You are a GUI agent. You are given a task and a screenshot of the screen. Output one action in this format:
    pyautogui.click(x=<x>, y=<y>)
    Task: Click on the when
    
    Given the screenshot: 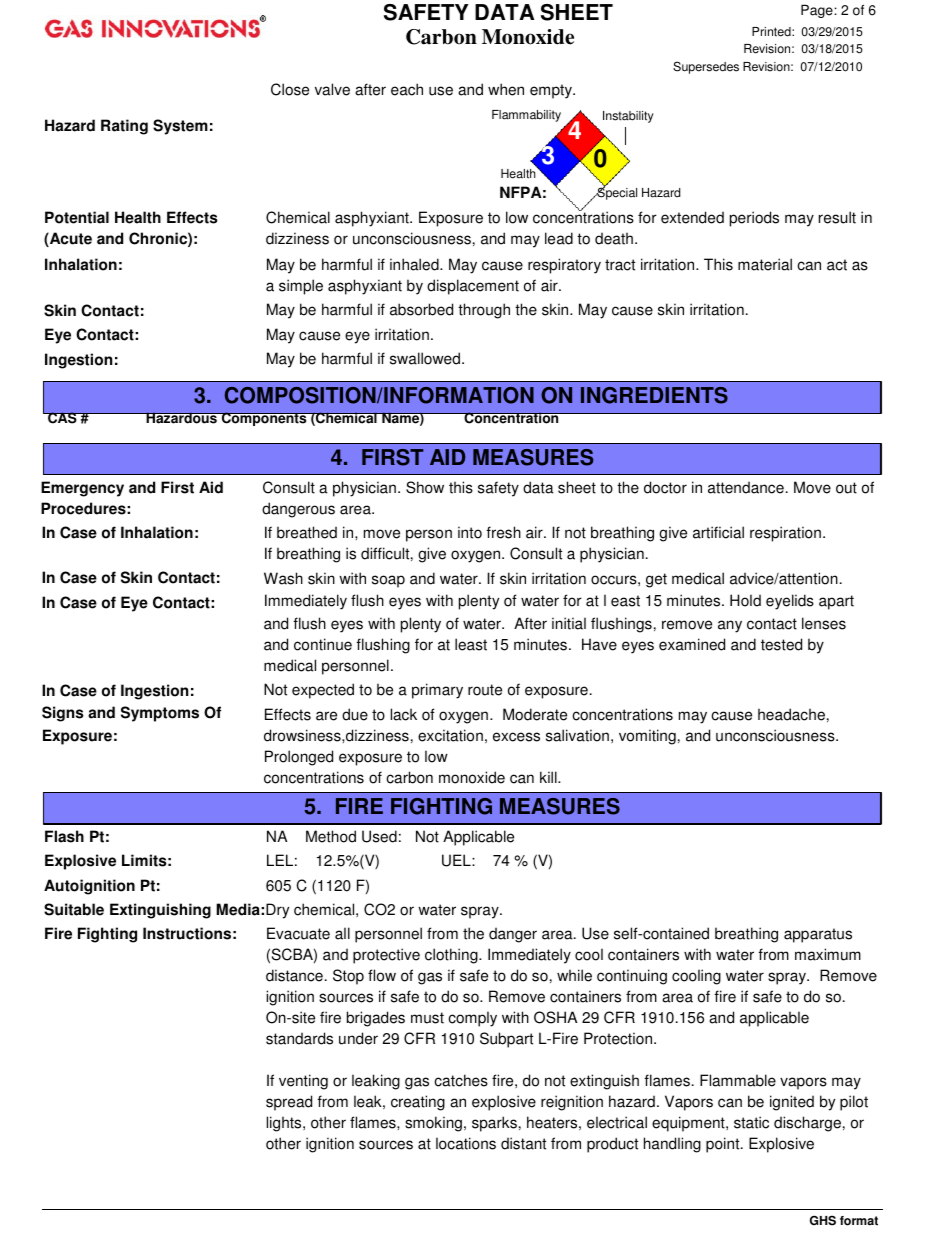 What is the action you would take?
    pyautogui.click(x=506, y=89)
